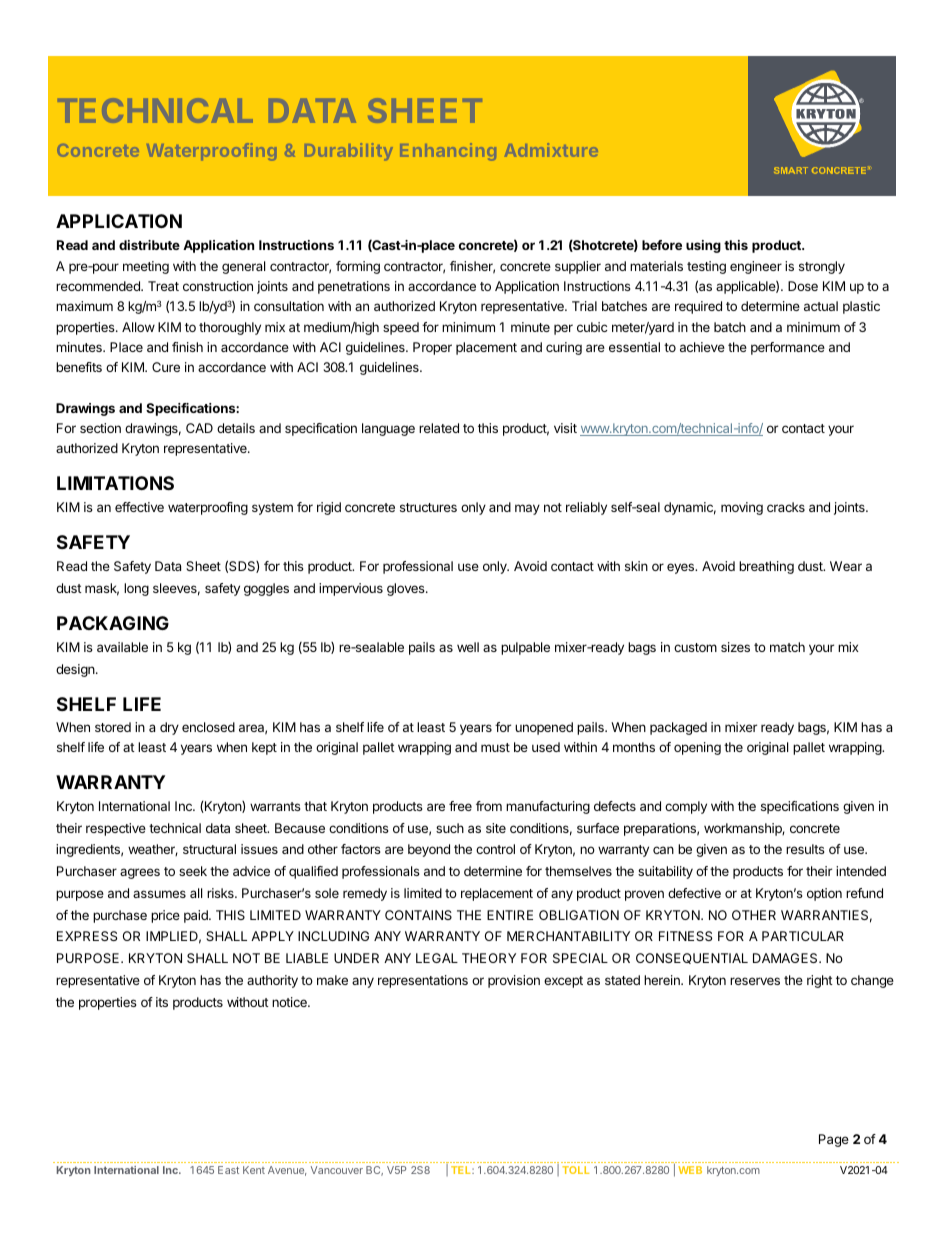 This image has width=952, height=1233. I want to click on using, so click(703, 246).
